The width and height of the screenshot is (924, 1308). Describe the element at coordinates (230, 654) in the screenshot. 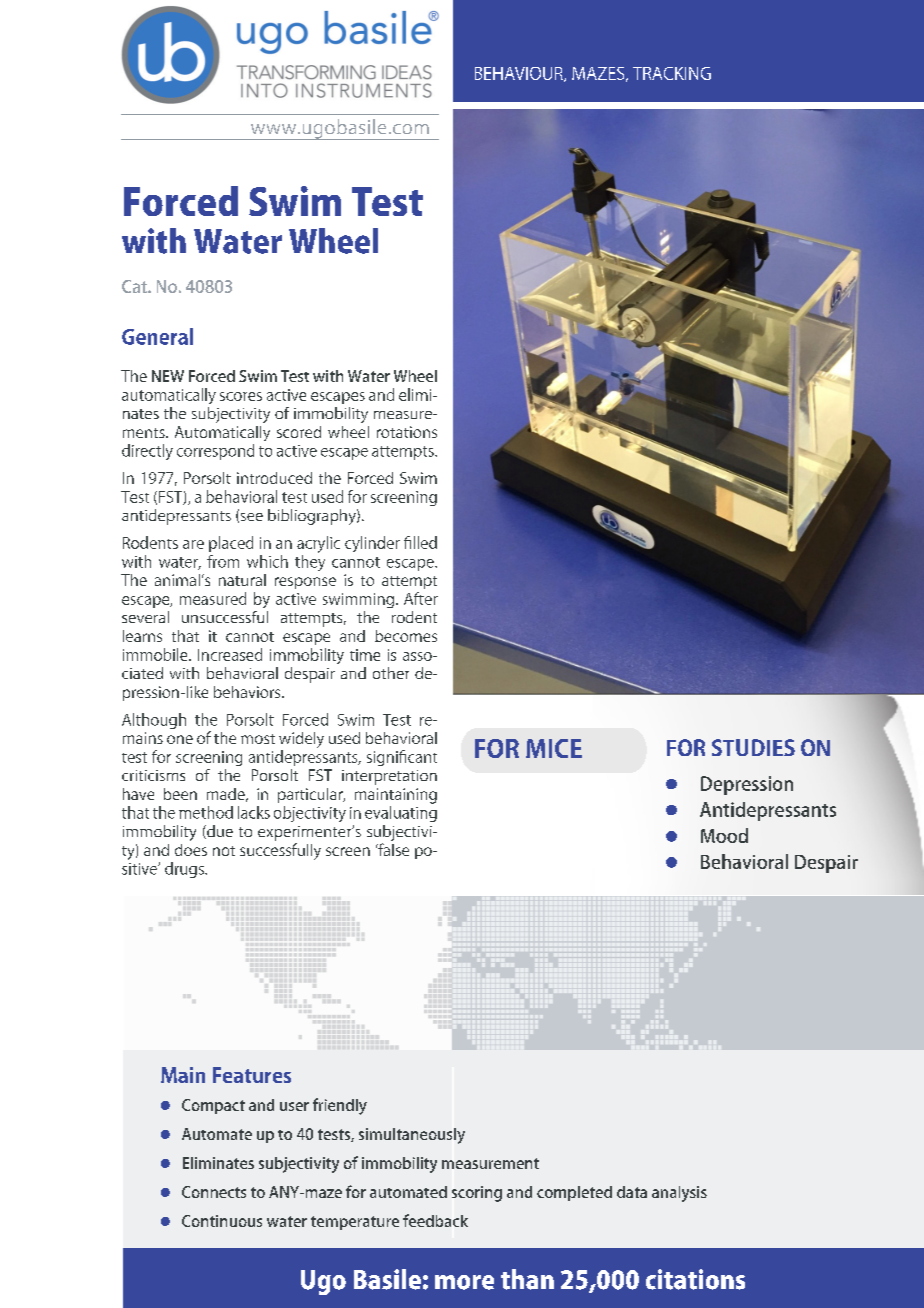

I see `Increased` at that location.
